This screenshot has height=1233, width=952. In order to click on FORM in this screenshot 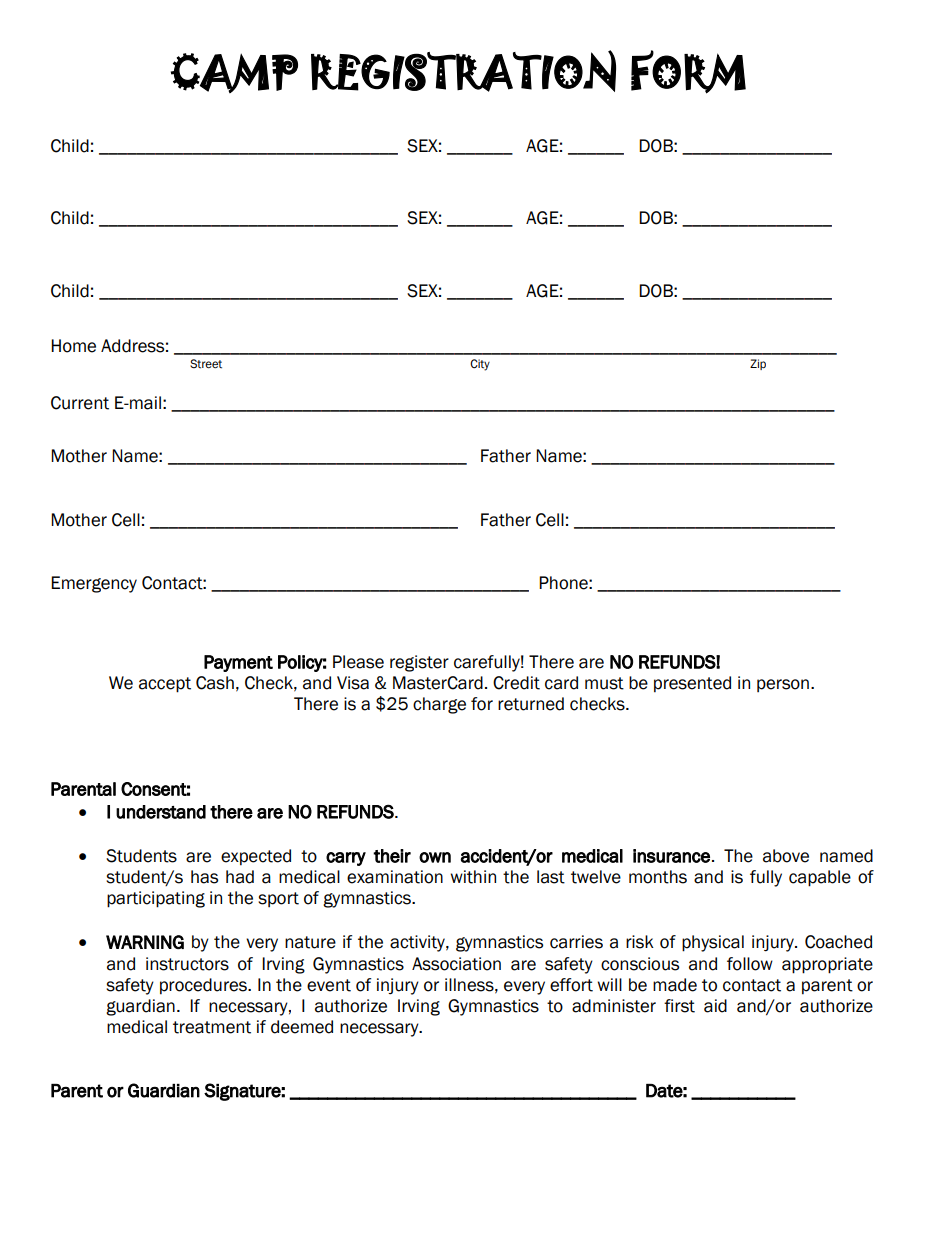, I will do `click(688, 72)`.
